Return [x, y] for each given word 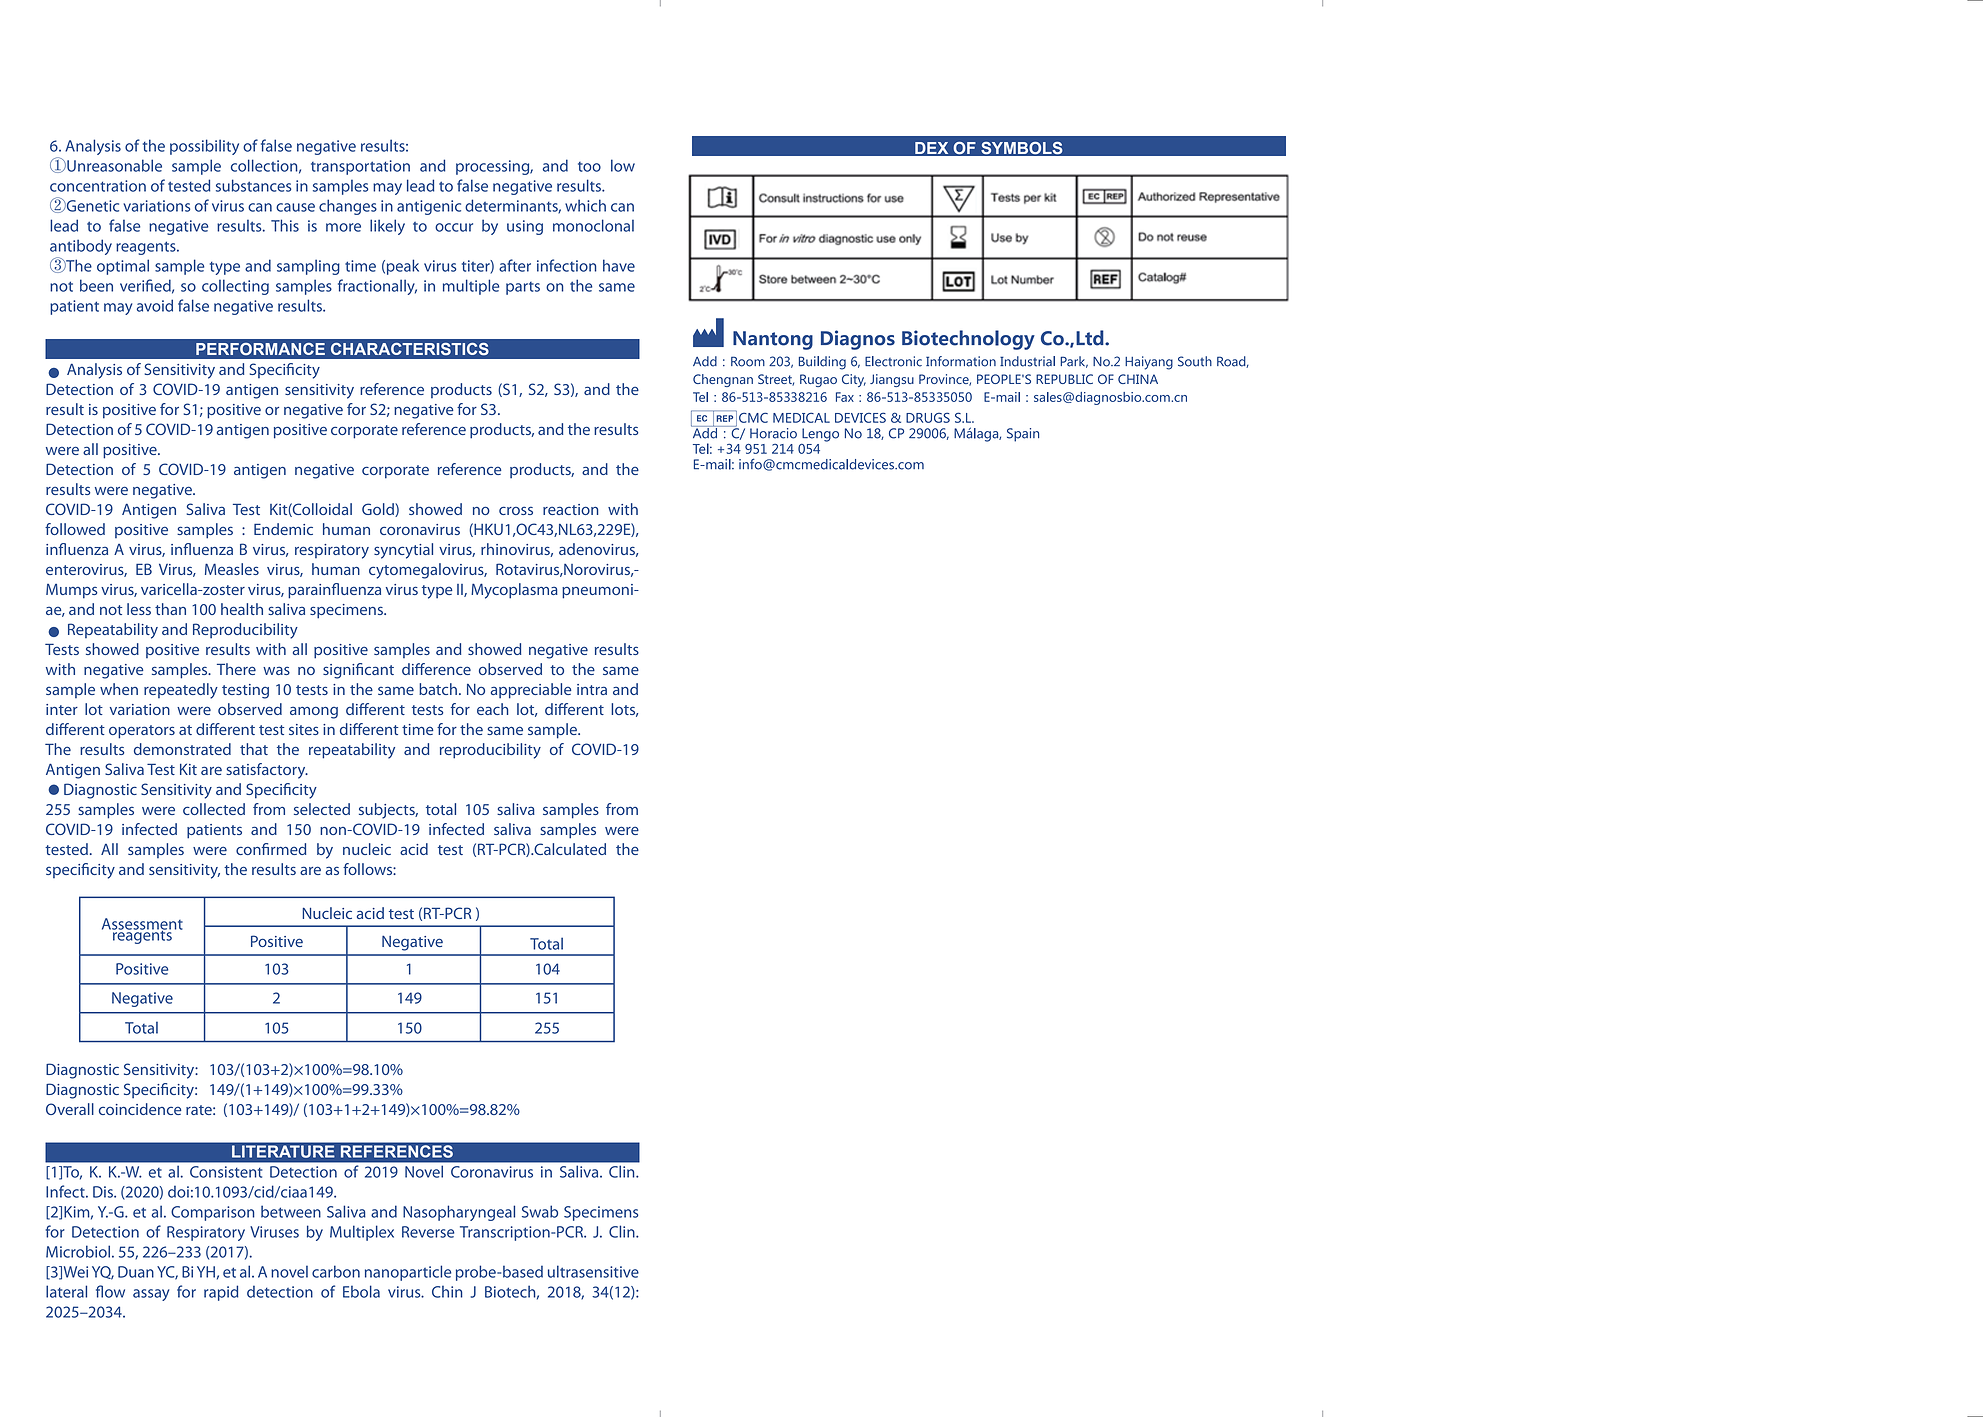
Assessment [142, 925]
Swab [540, 1211]
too [589, 167]
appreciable [531, 691]
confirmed [271, 849]
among [314, 712]
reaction [570, 509]
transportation [360, 167]
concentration [98, 186]
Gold [379, 510]
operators [142, 732]
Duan [136, 1272]
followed [75, 529]
